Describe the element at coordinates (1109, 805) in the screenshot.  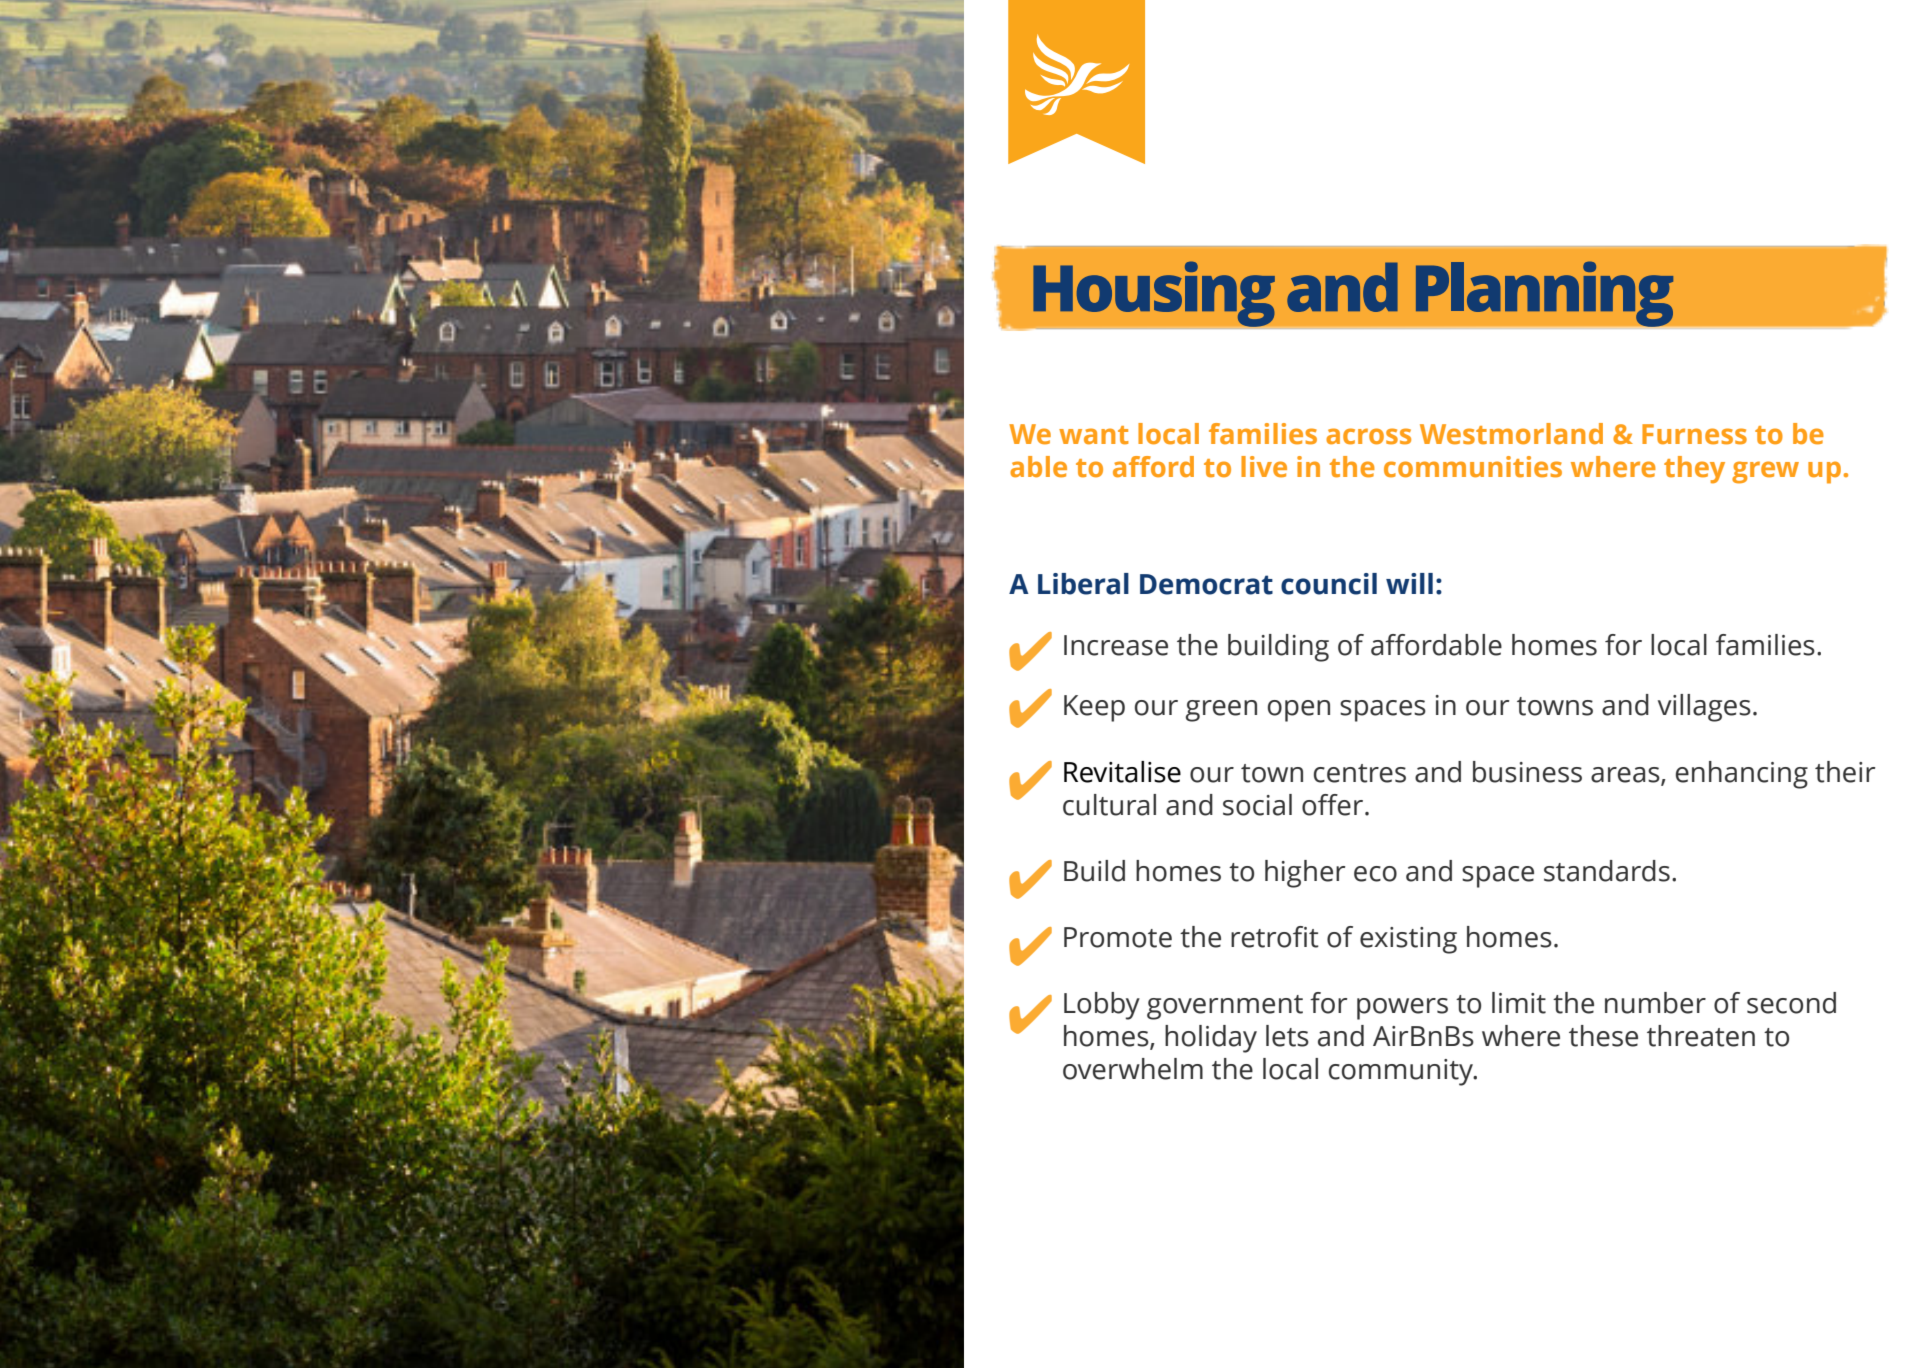
I see `cultural` at that location.
